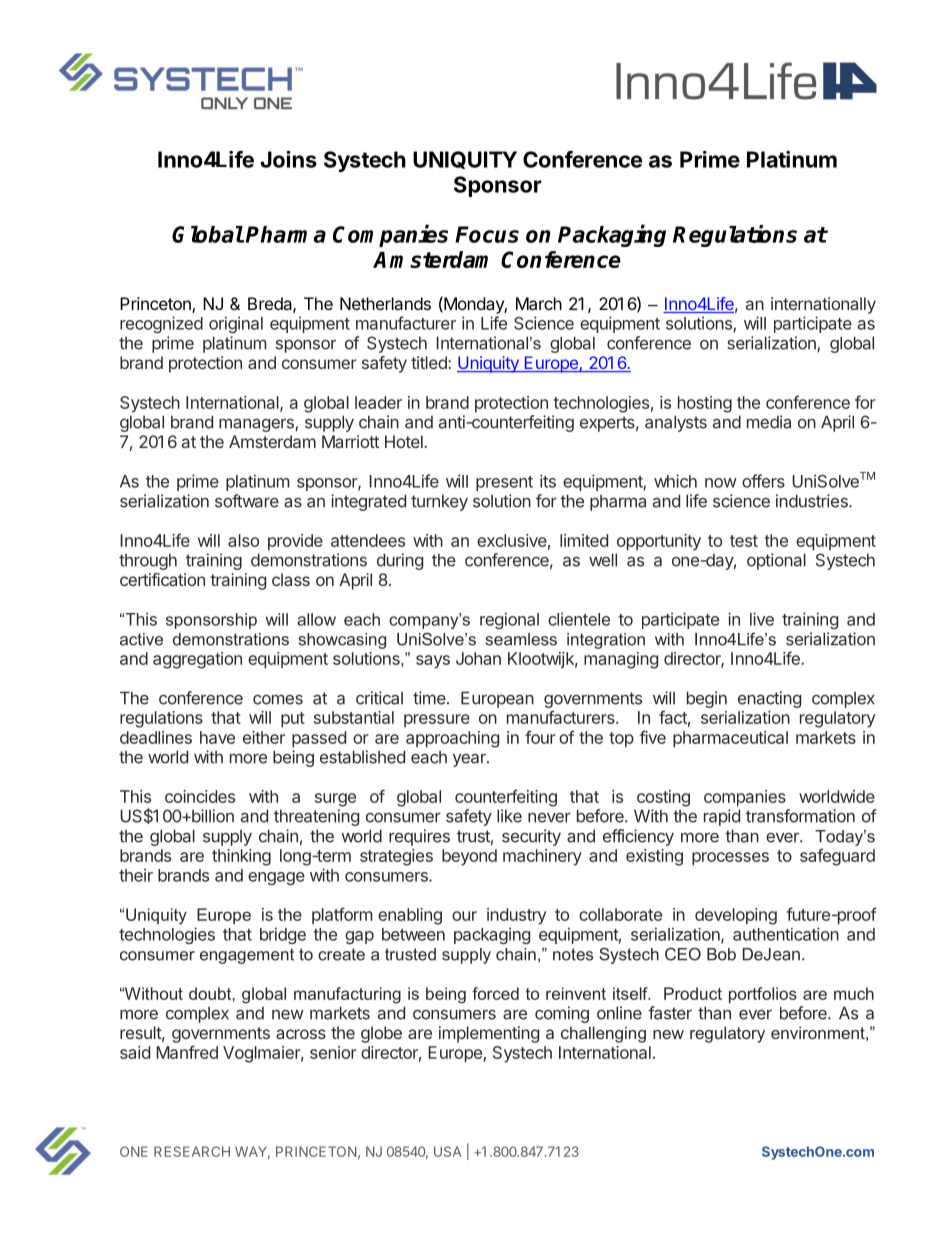 Image resolution: width=952 pixels, height=1233 pixels. Describe the element at coordinates (487, 234) in the screenshot. I see `Focus` at that location.
